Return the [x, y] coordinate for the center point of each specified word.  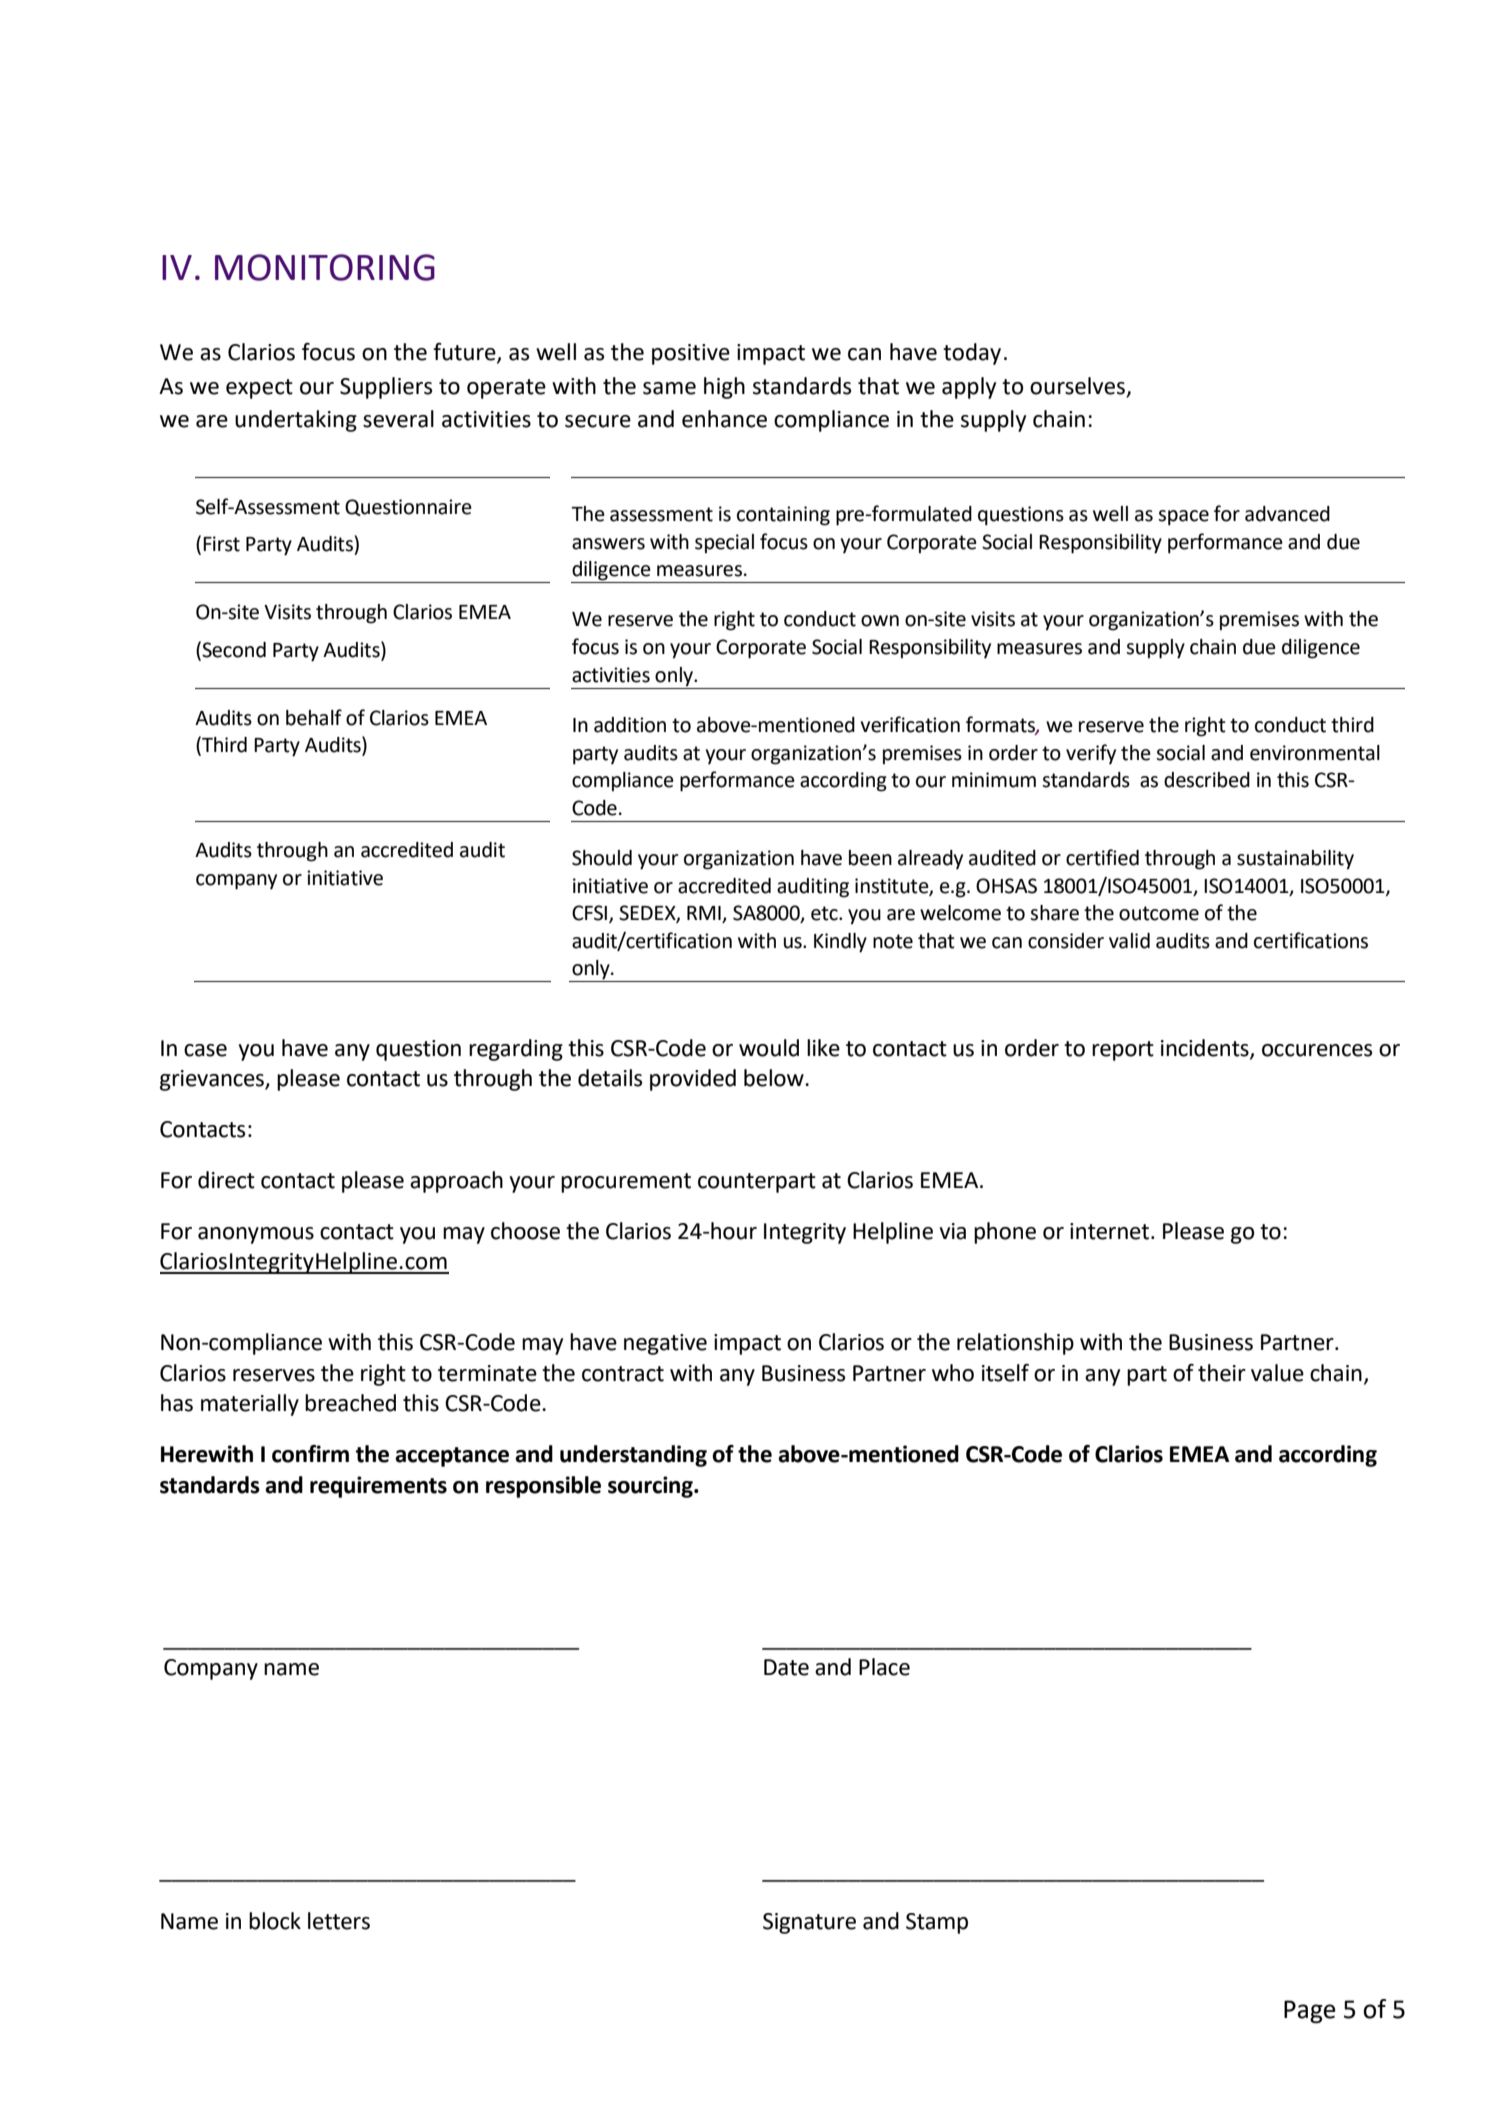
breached [350, 1403]
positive [691, 354]
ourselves [1077, 386]
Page [1310, 2012]
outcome [1159, 913]
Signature [809, 1923]
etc [825, 913]
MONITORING [325, 267]
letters [339, 1921]
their [1222, 1373]
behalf [314, 717]
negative [665, 1344]
